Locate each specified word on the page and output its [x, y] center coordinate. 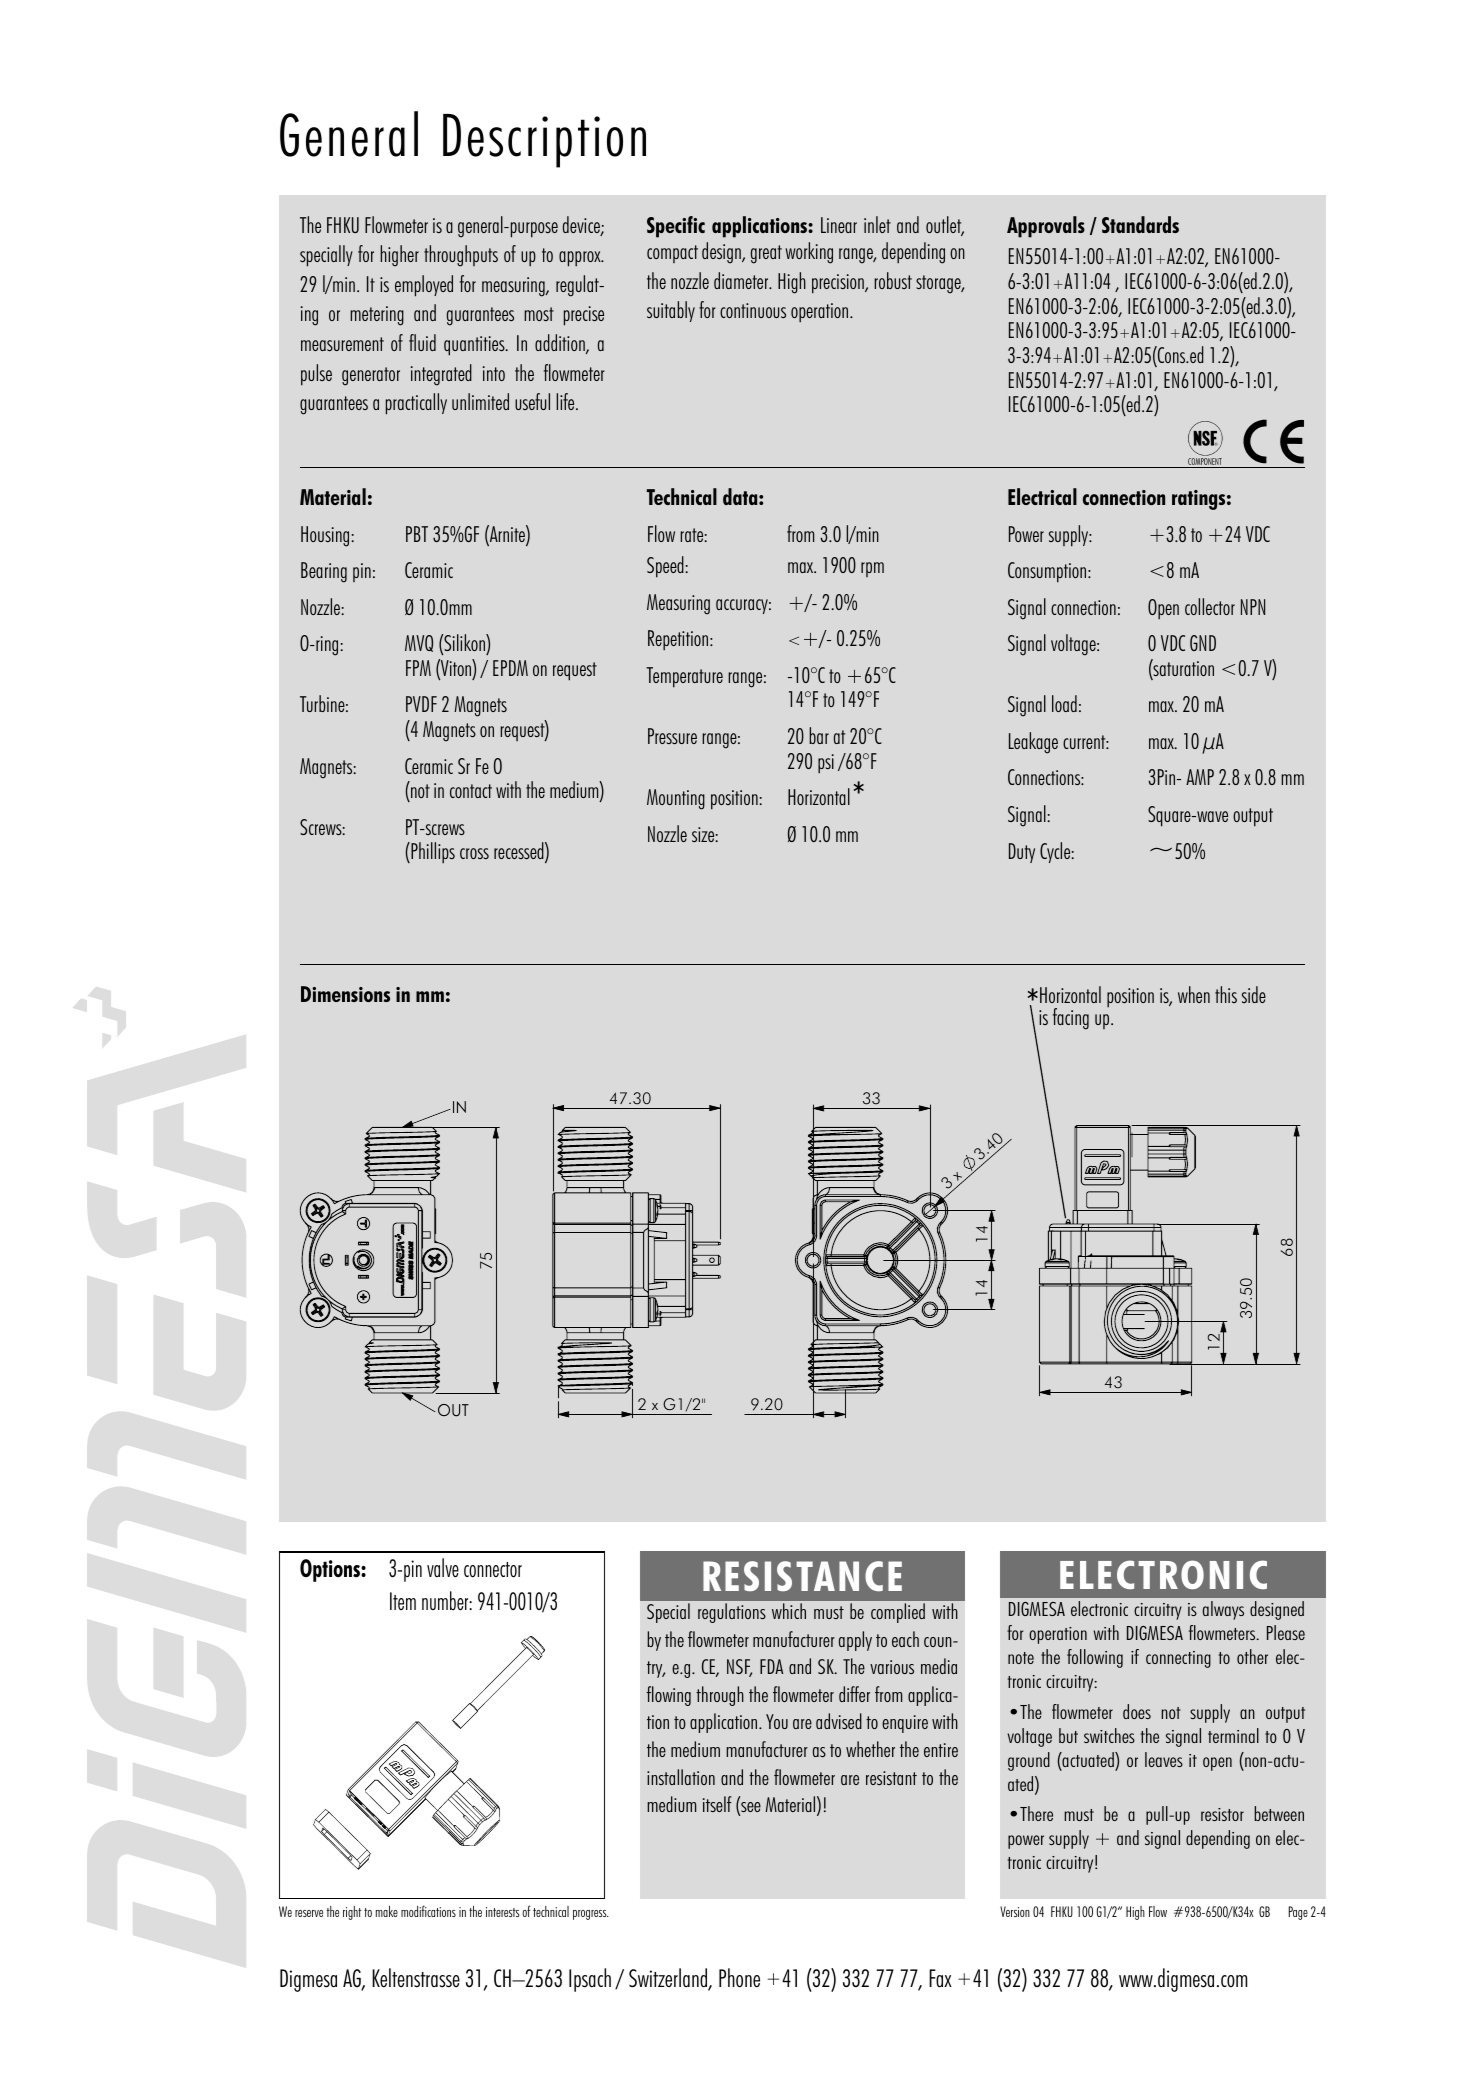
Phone [739, 1977]
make [387, 1911]
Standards [1140, 224]
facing [1071, 1019]
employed [424, 286]
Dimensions [345, 994]
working [809, 253]
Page [1298, 1913]
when [1194, 994]
